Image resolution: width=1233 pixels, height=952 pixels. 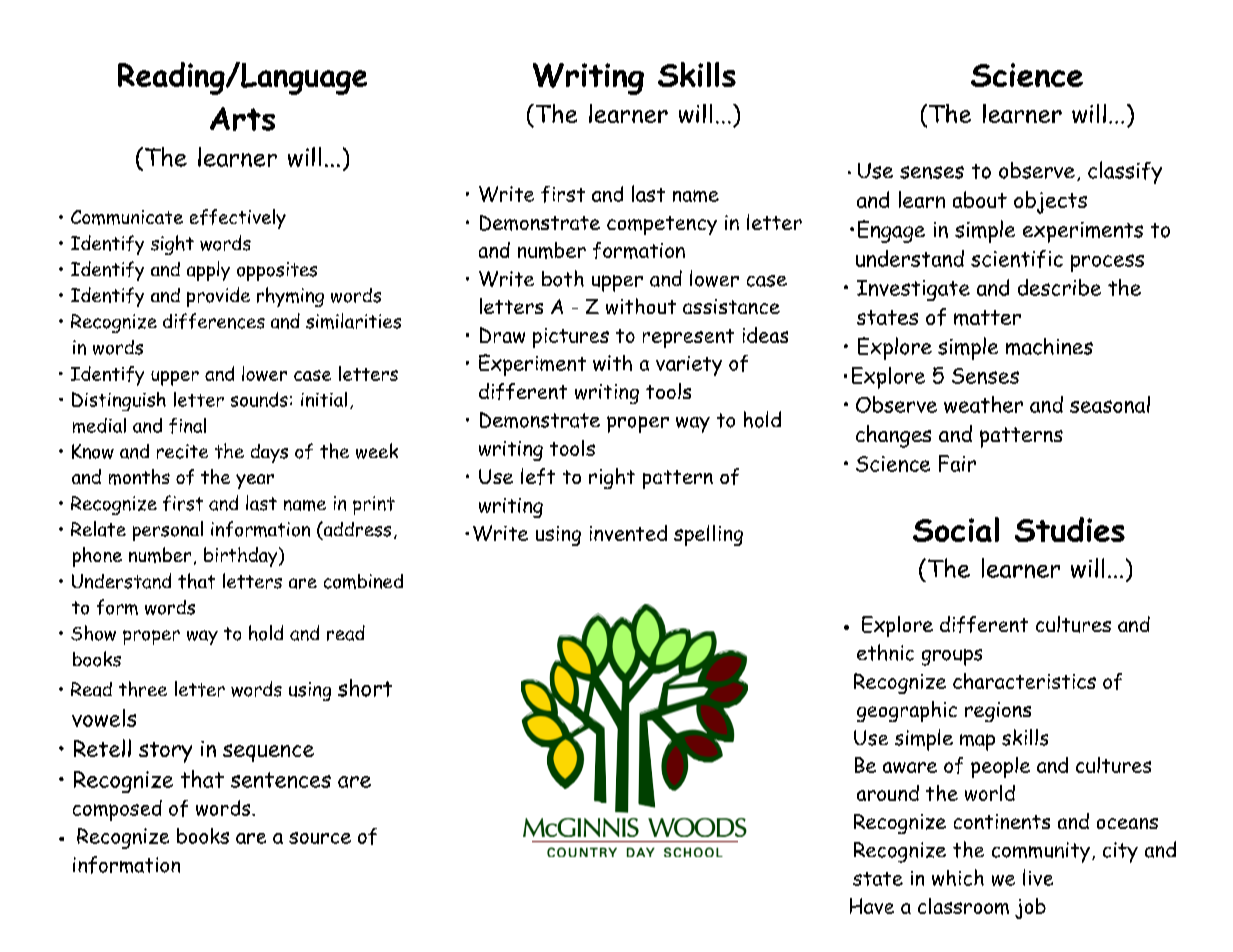 What do you see at coordinates (259, 399) in the image?
I see `sounds` at bounding box center [259, 399].
